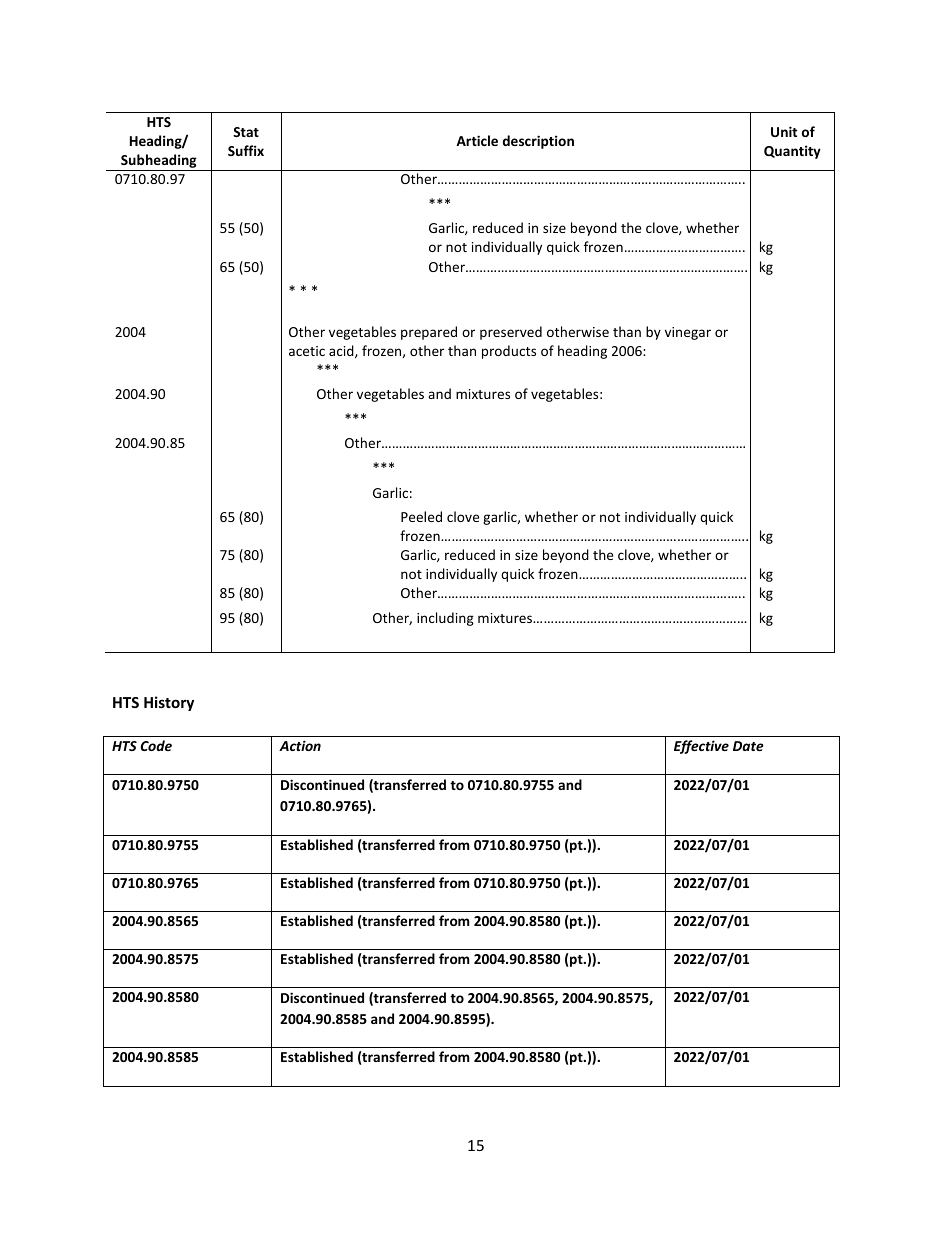 The width and height of the screenshot is (952, 1233). What do you see at coordinates (511, 333) in the screenshot?
I see `preserved` at bounding box center [511, 333].
